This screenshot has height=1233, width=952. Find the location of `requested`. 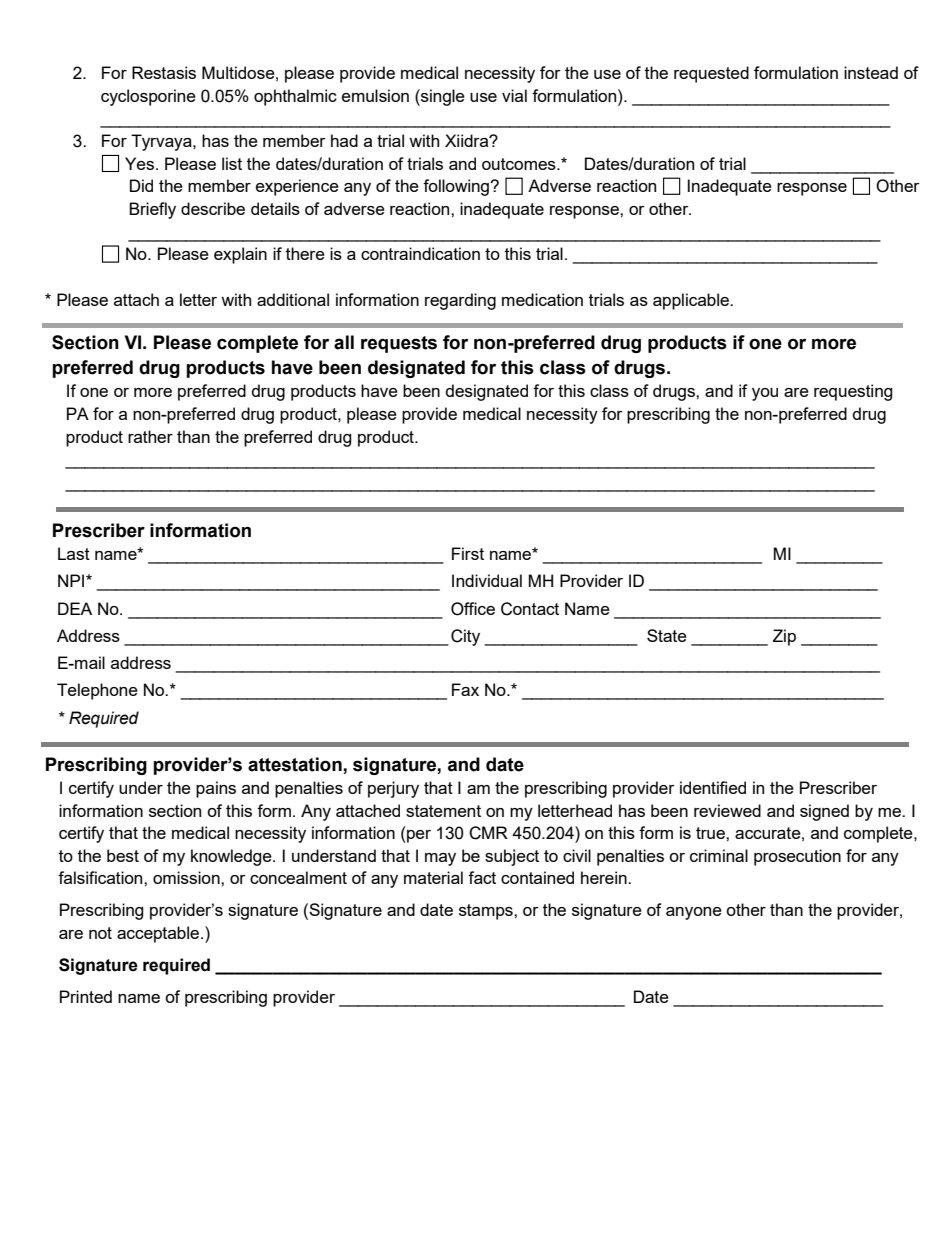

requested is located at coordinates (711, 74).
